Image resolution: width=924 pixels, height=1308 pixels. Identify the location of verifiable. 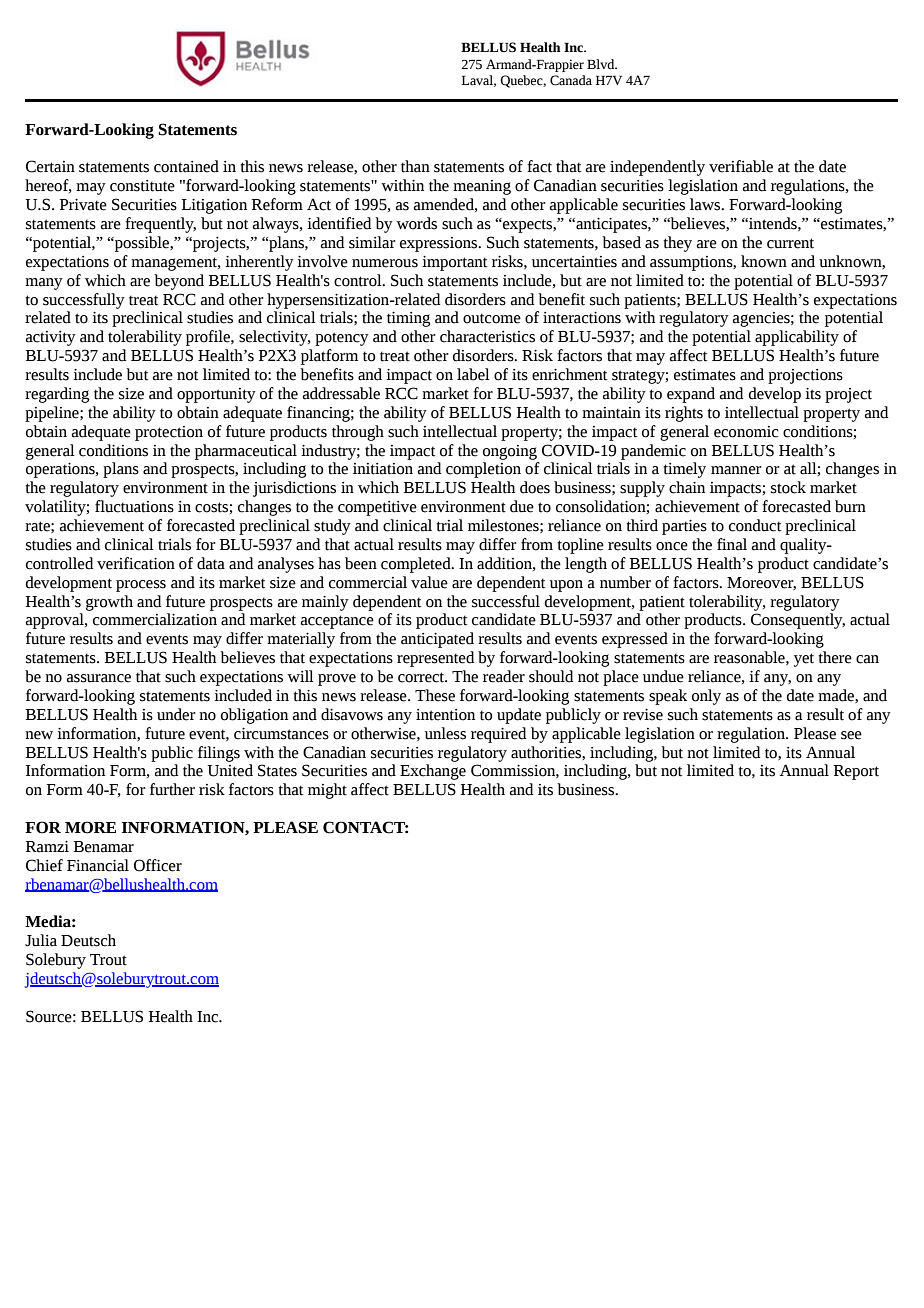
(741, 166).
